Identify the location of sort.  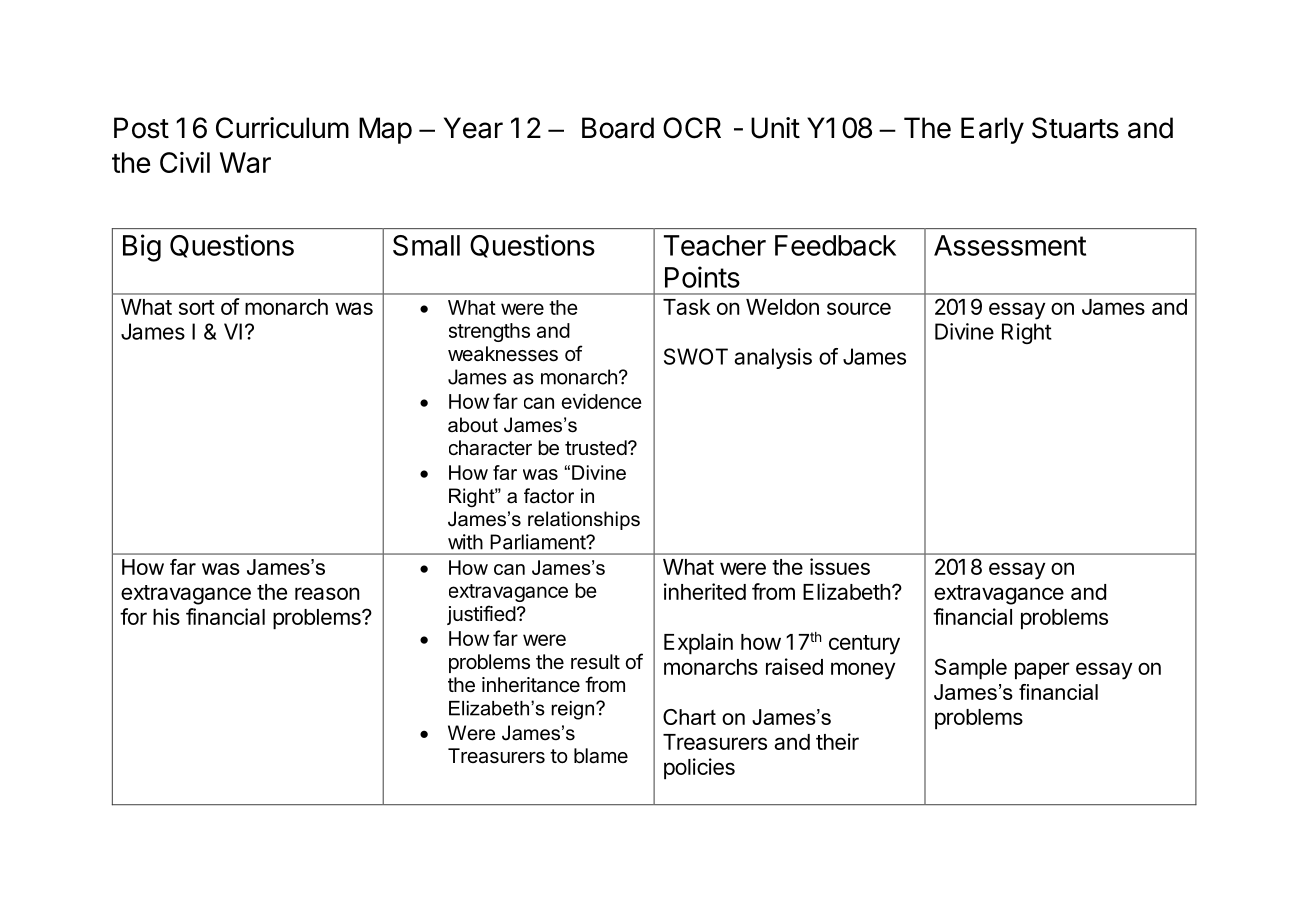
(197, 307).
